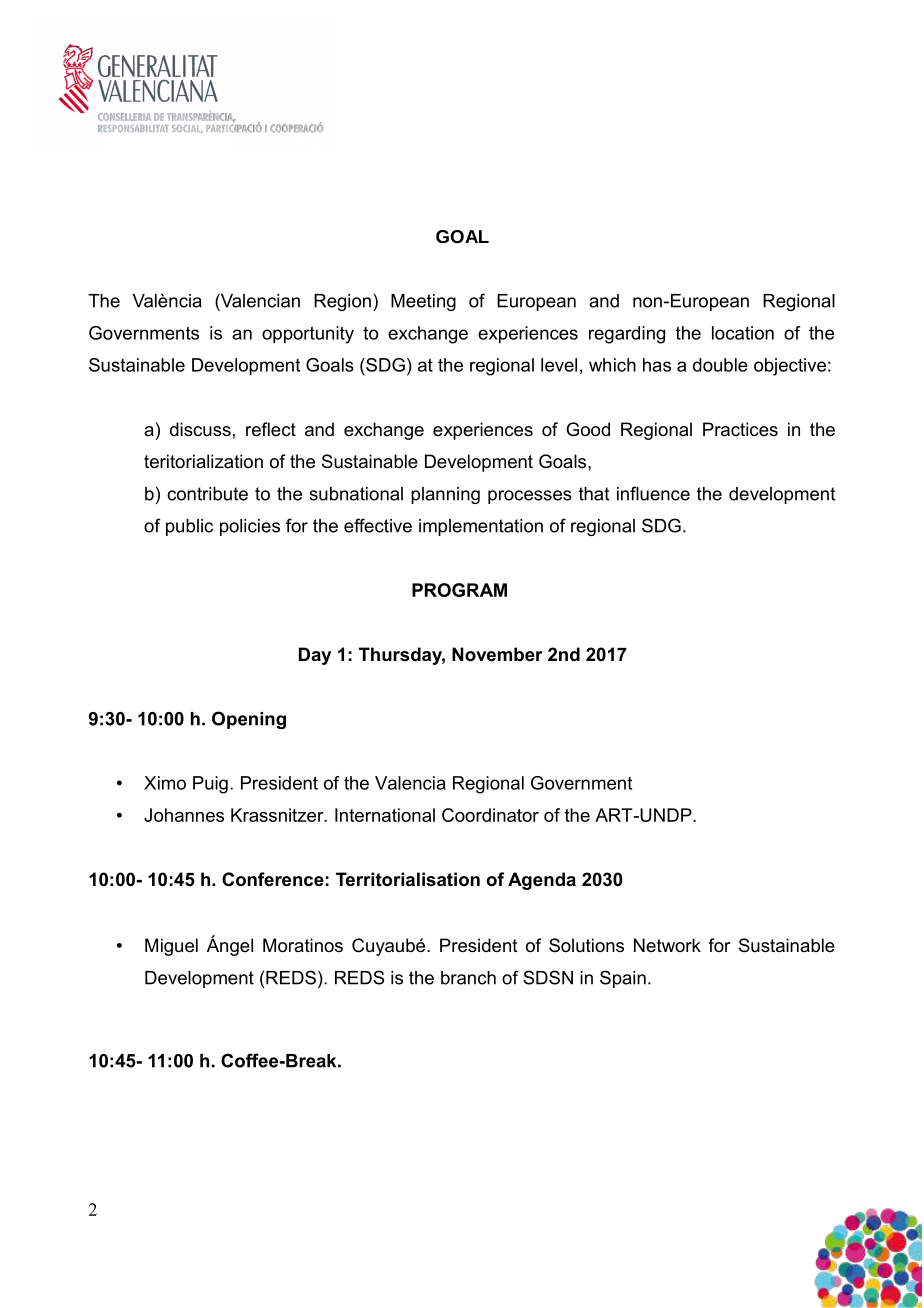 The height and width of the page is (1308, 924). I want to click on Meeting, so click(423, 302).
